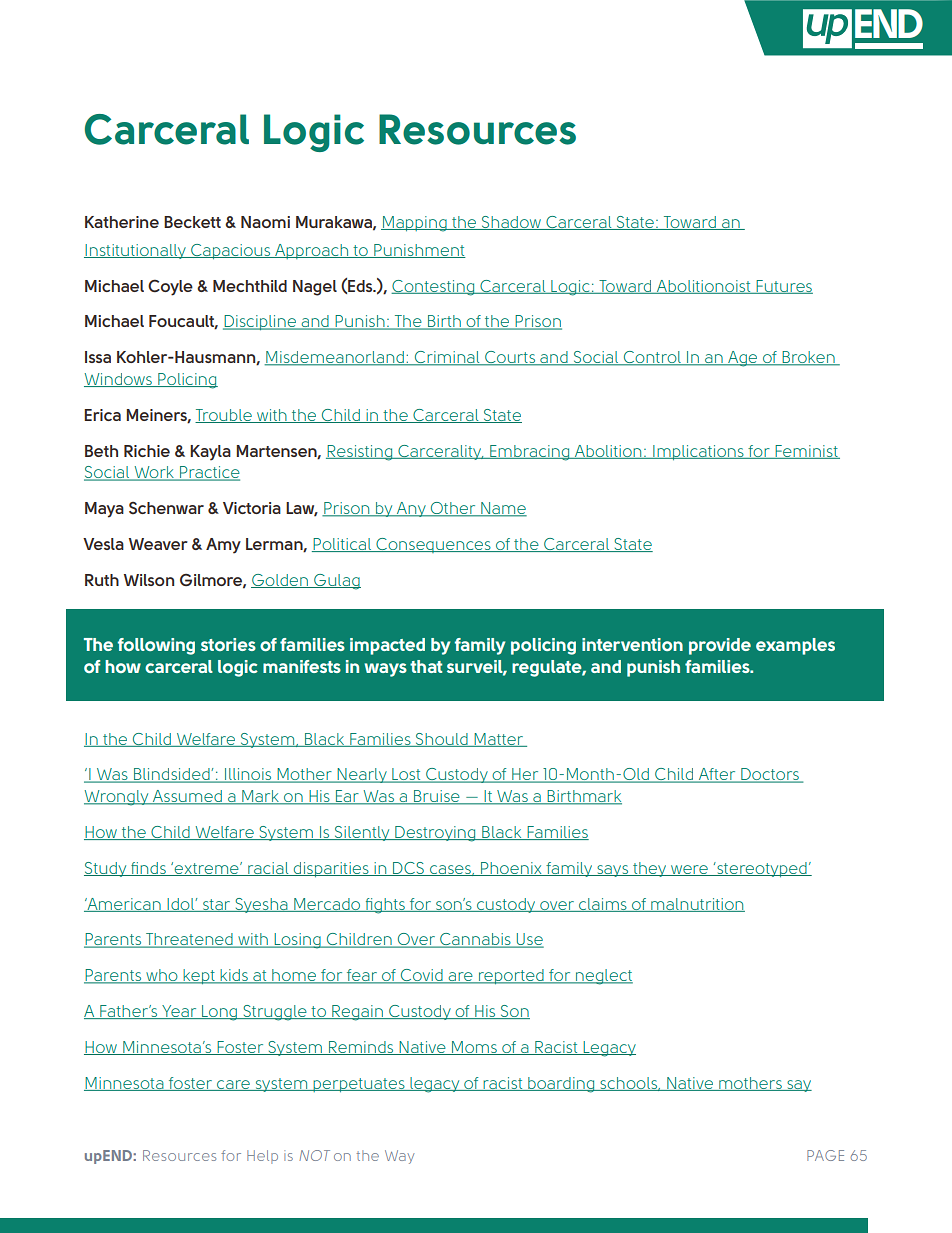 The width and height of the screenshot is (952, 1233). I want to click on provide, so click(720, 646).
